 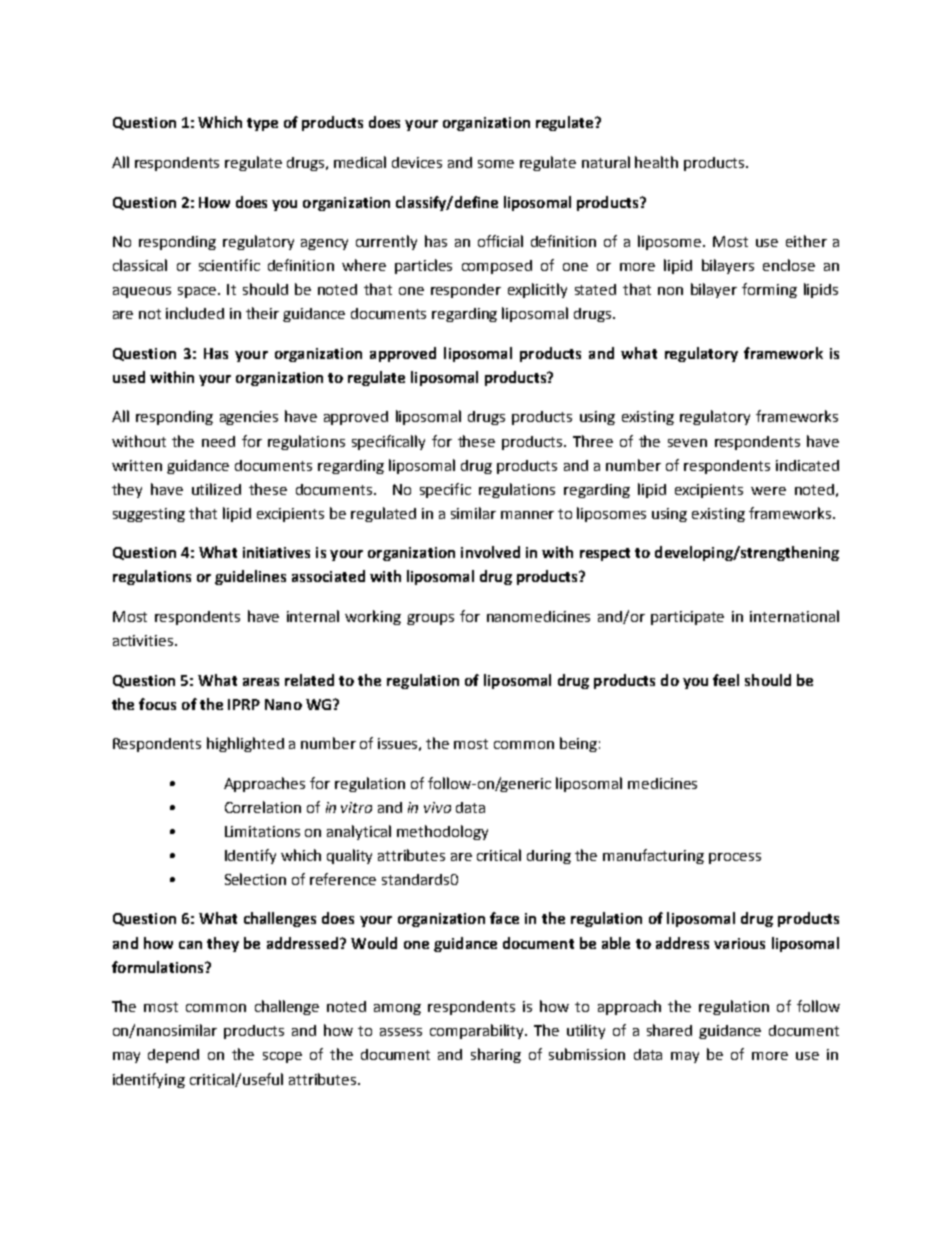 What do you see at coordinates (656, 162) in the screenshot?
I see `health` at bounding box center [656, 162].
